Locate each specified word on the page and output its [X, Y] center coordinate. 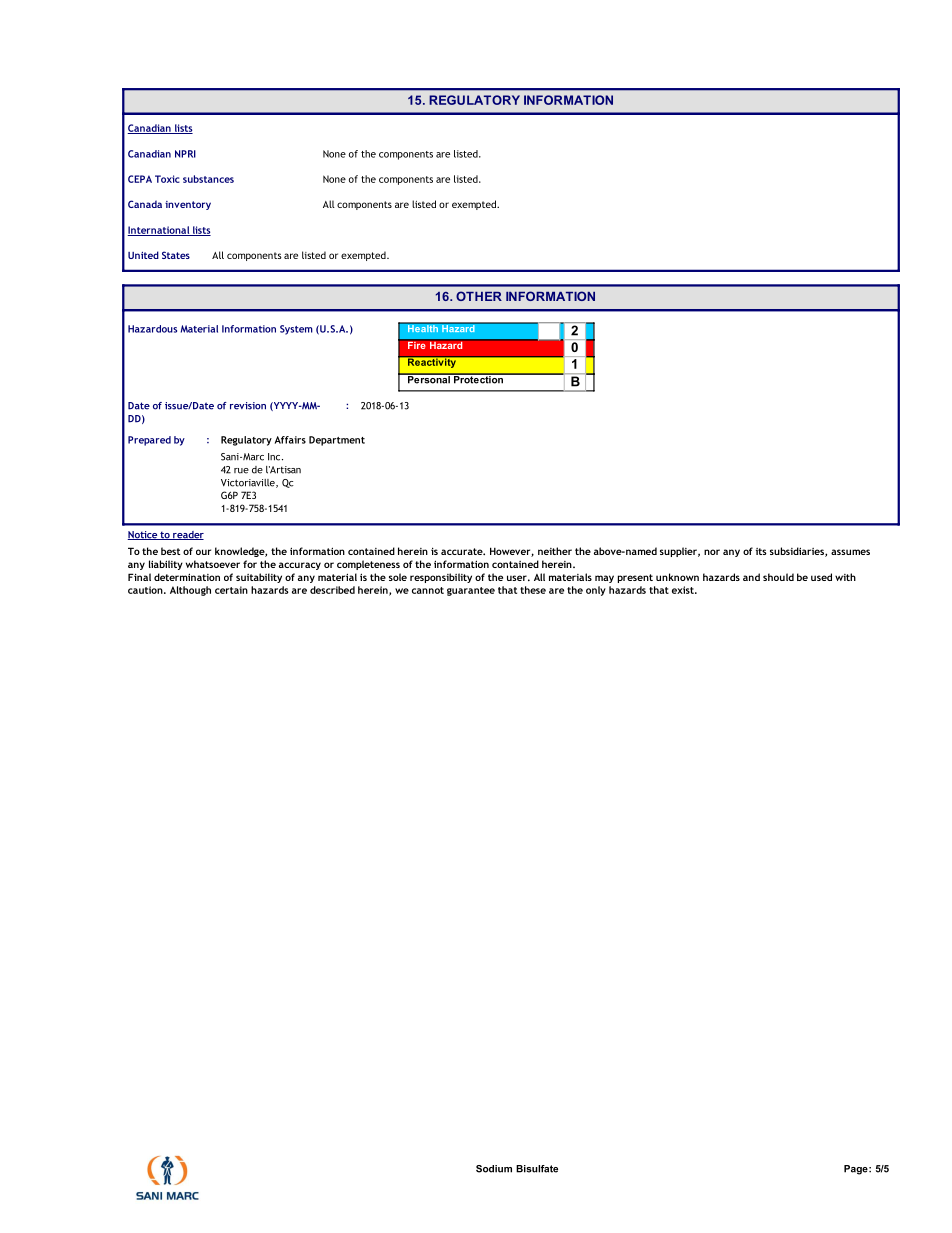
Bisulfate [537, 1169]
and [751, 577]
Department [337, 441]
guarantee [471, 591]
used [821, 577]
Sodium [494, 1169]
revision [248, 406]
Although [190, 591]
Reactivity [432, 362]
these [533, 590]
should [778, 577]
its [761, 551]
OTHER [479, 296]
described [332, 590]
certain [231, 590]
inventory [188, 205]
